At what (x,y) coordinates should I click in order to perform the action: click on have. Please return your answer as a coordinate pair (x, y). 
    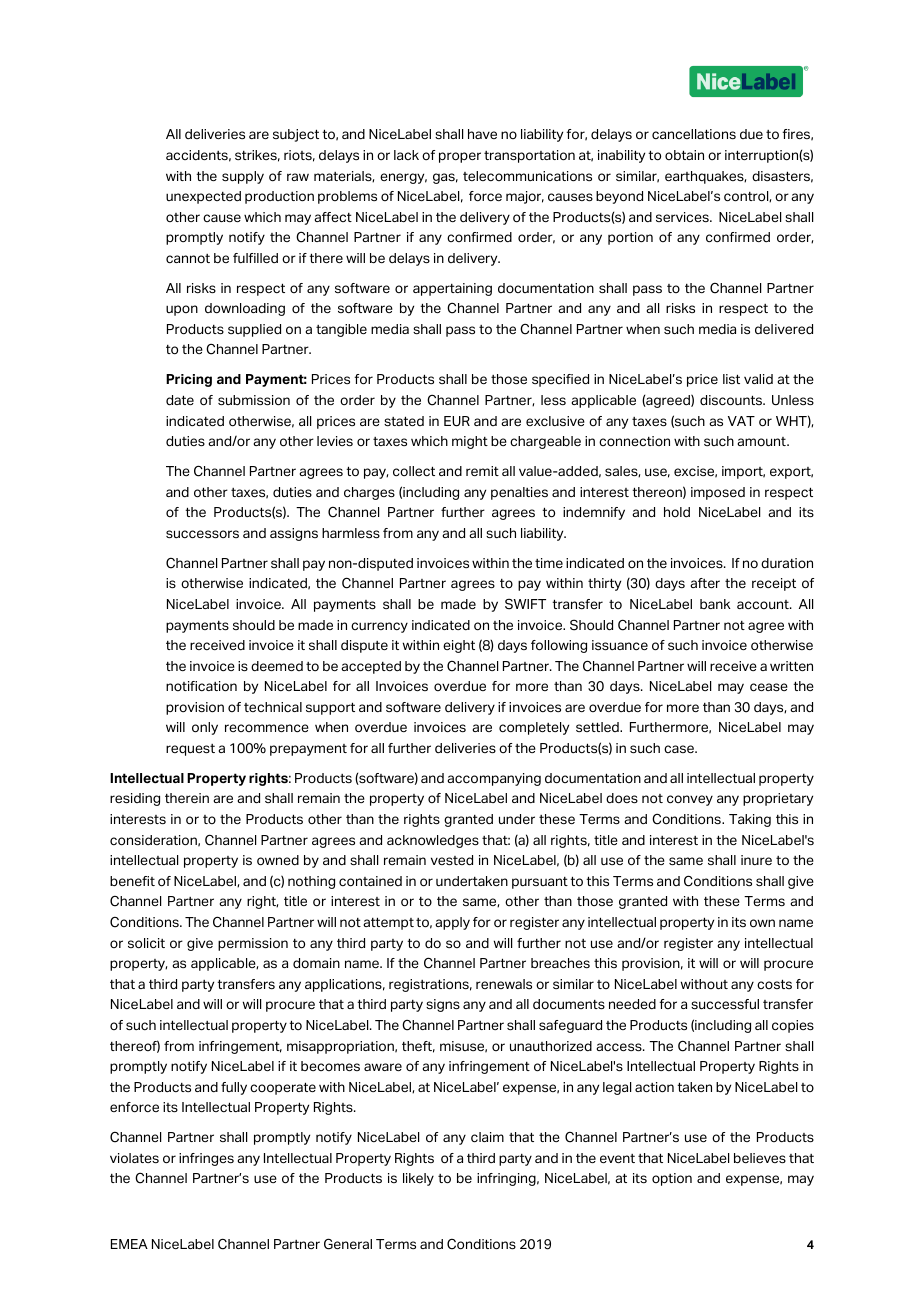
    Looking at the image, I should click on (482, 134).
